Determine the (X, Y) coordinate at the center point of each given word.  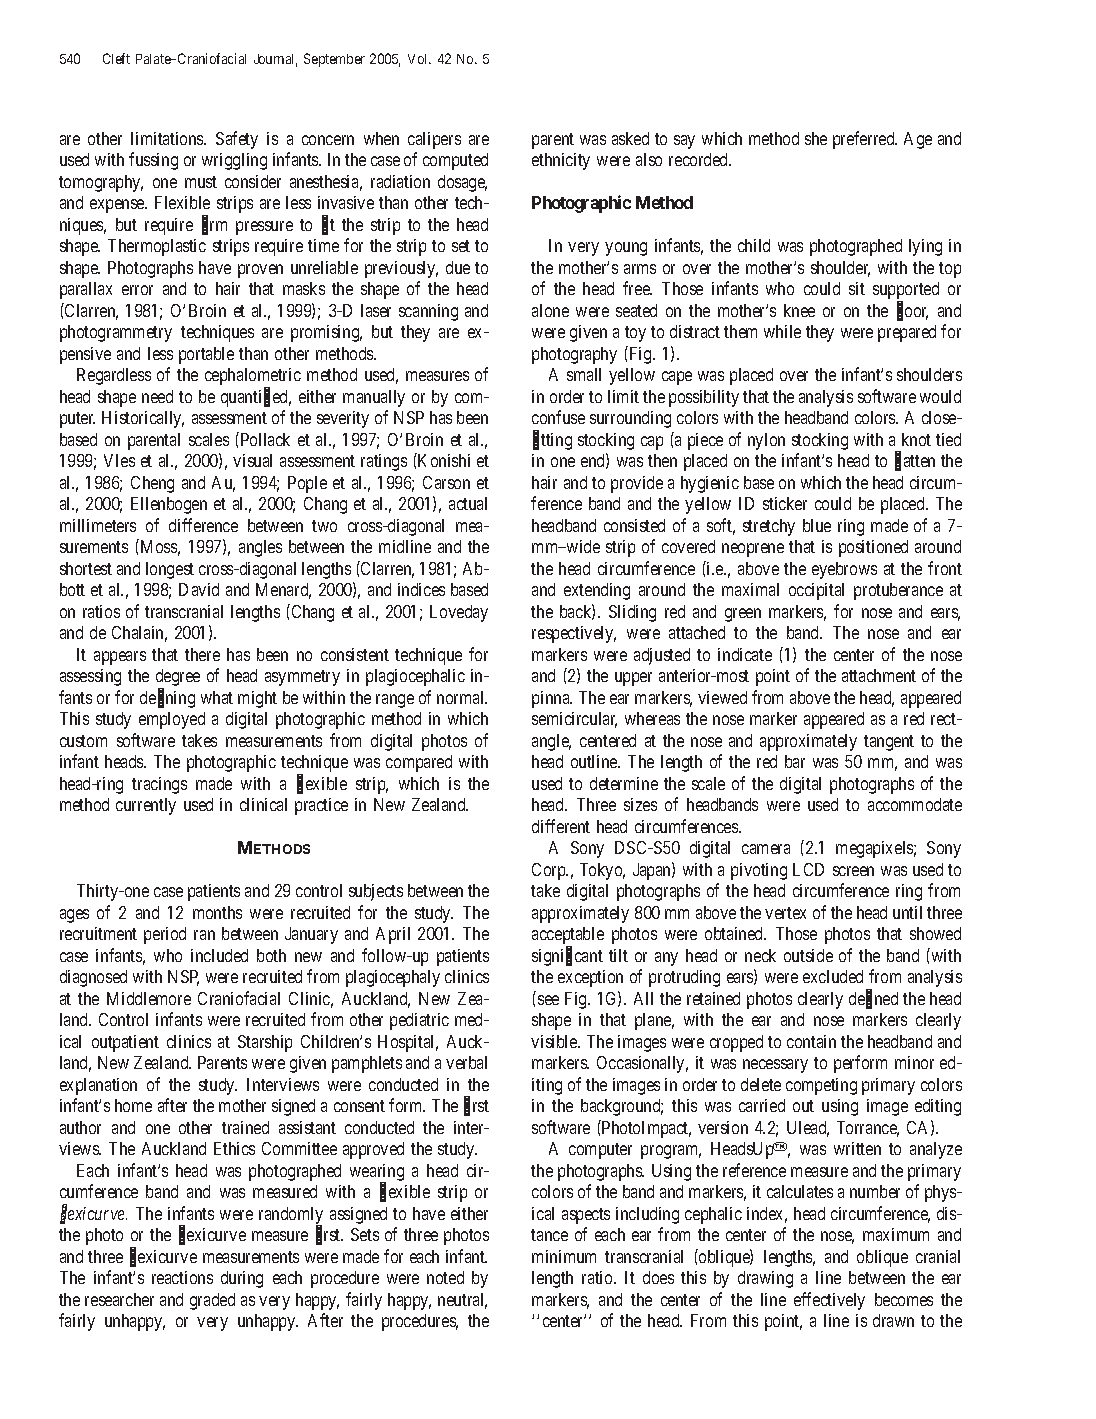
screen (853, 871)
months (217, 912)
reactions (182, 1277)
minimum (564, 1256)
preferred (865, 140)
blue (817, 525)
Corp (550, 871)
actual (468, 503)
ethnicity (561, 161)
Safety (237, 140)
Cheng (152, 484)
